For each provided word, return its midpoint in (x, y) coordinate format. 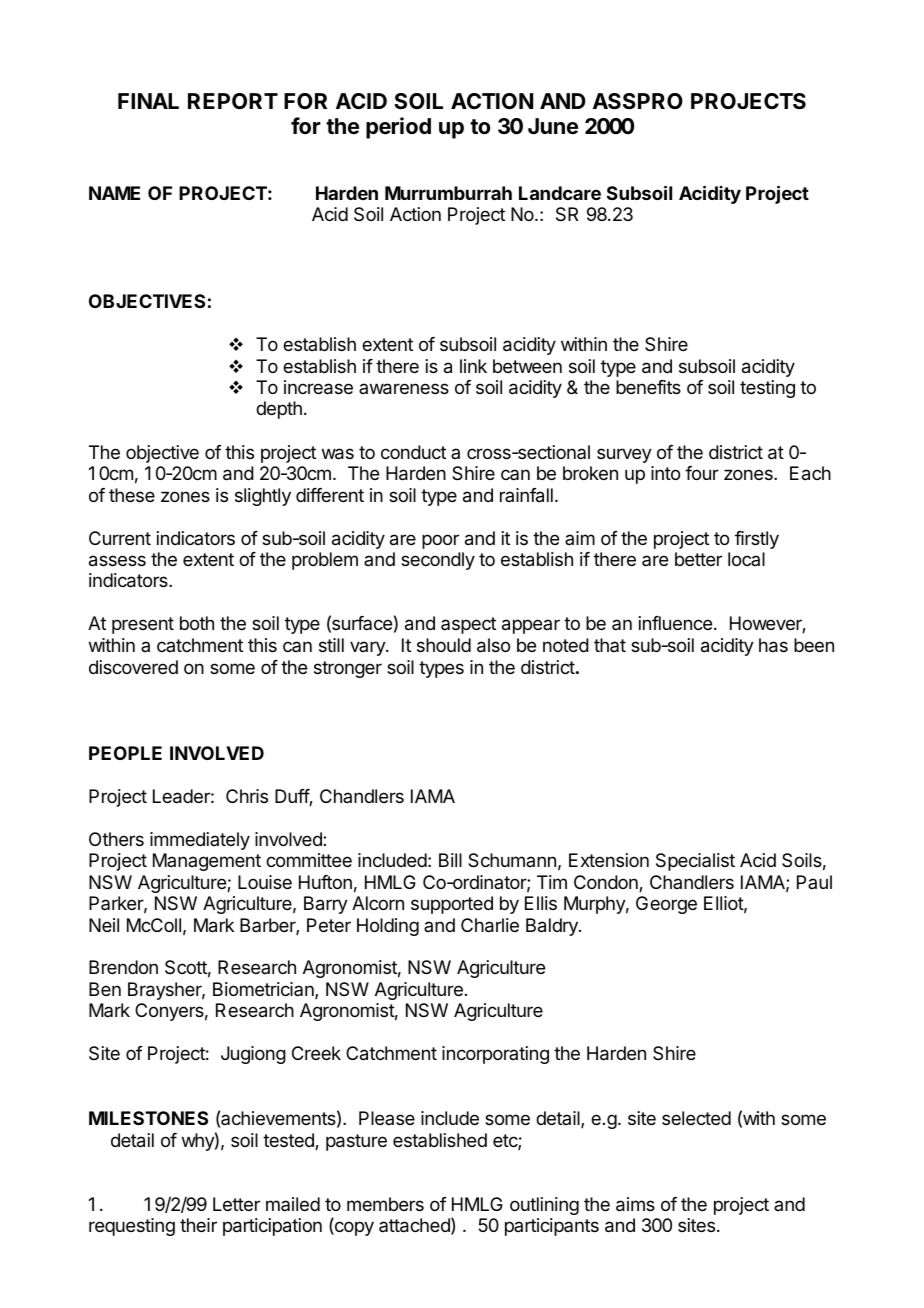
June (553, 126)
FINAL (148, 101)
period (398, 128)
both (197, 623)
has (773, 645)
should (444, 645)
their (198, 1225)
